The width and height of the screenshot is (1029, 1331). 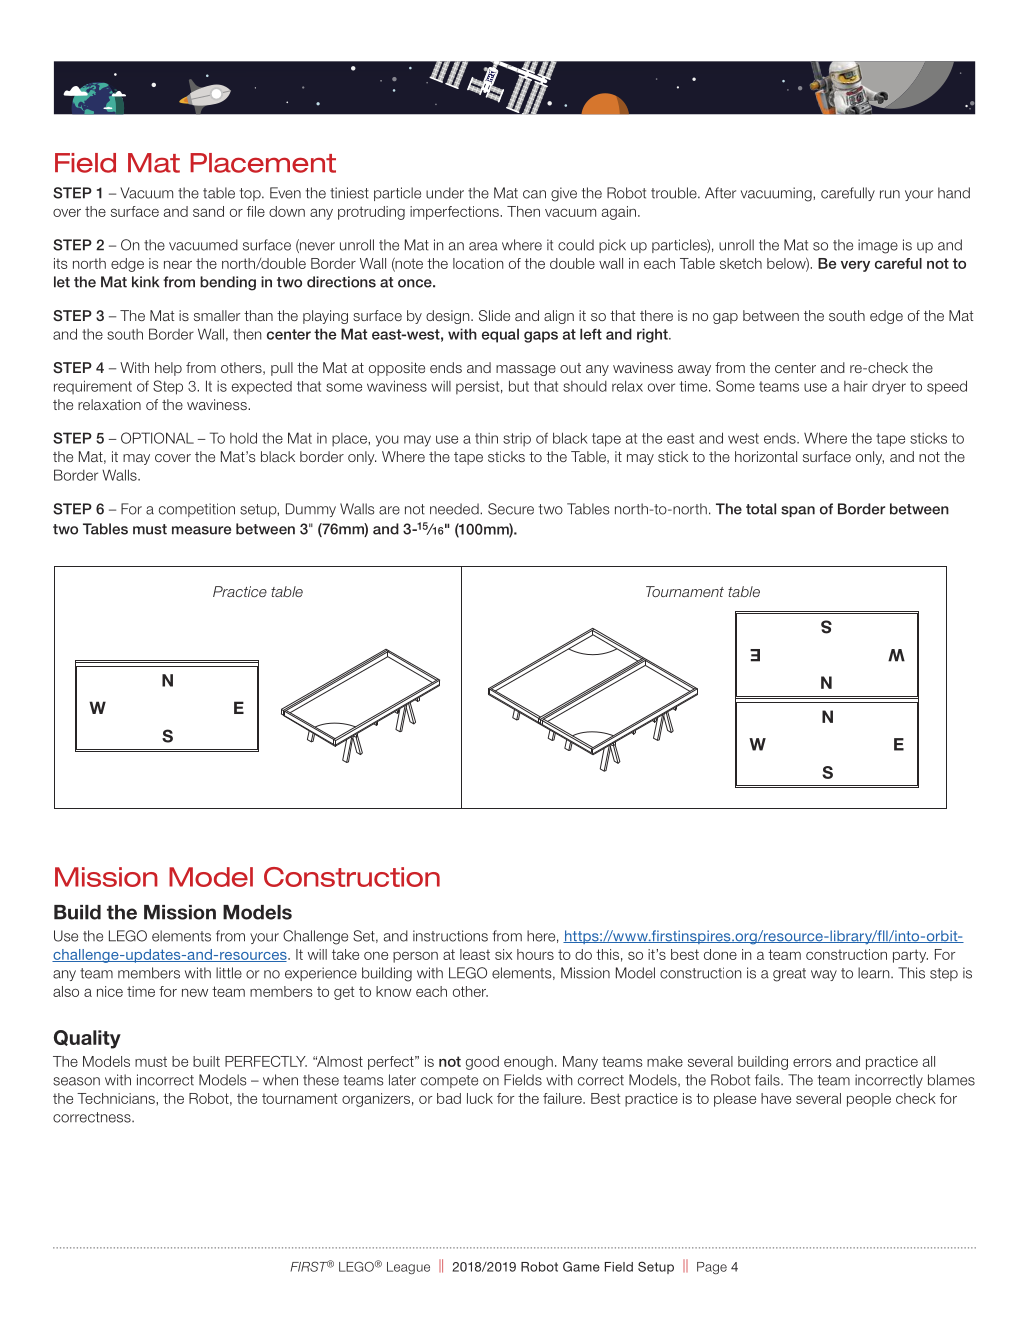 What do you see at coordinates (208, 211) in the screenshot?
I see `sand` at bounding box center [208, 211].
